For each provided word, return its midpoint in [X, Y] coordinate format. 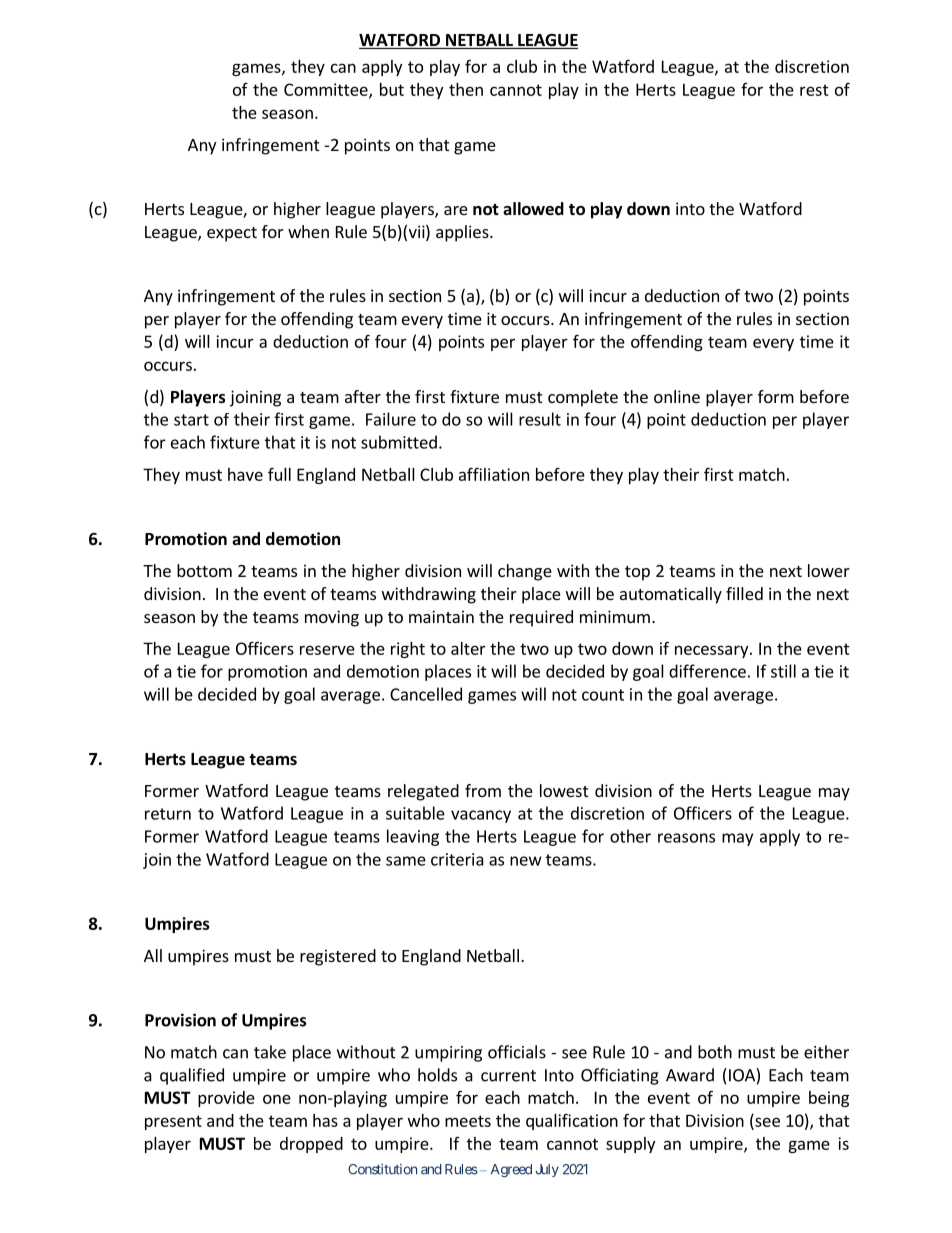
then [466, 89]
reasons [686, 838]
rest [814, 90]
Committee [327, 90]
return [168, 814]
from [483, 790]
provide [226, 1099]
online [677, 396]
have [245, 474]
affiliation [494, 474]
